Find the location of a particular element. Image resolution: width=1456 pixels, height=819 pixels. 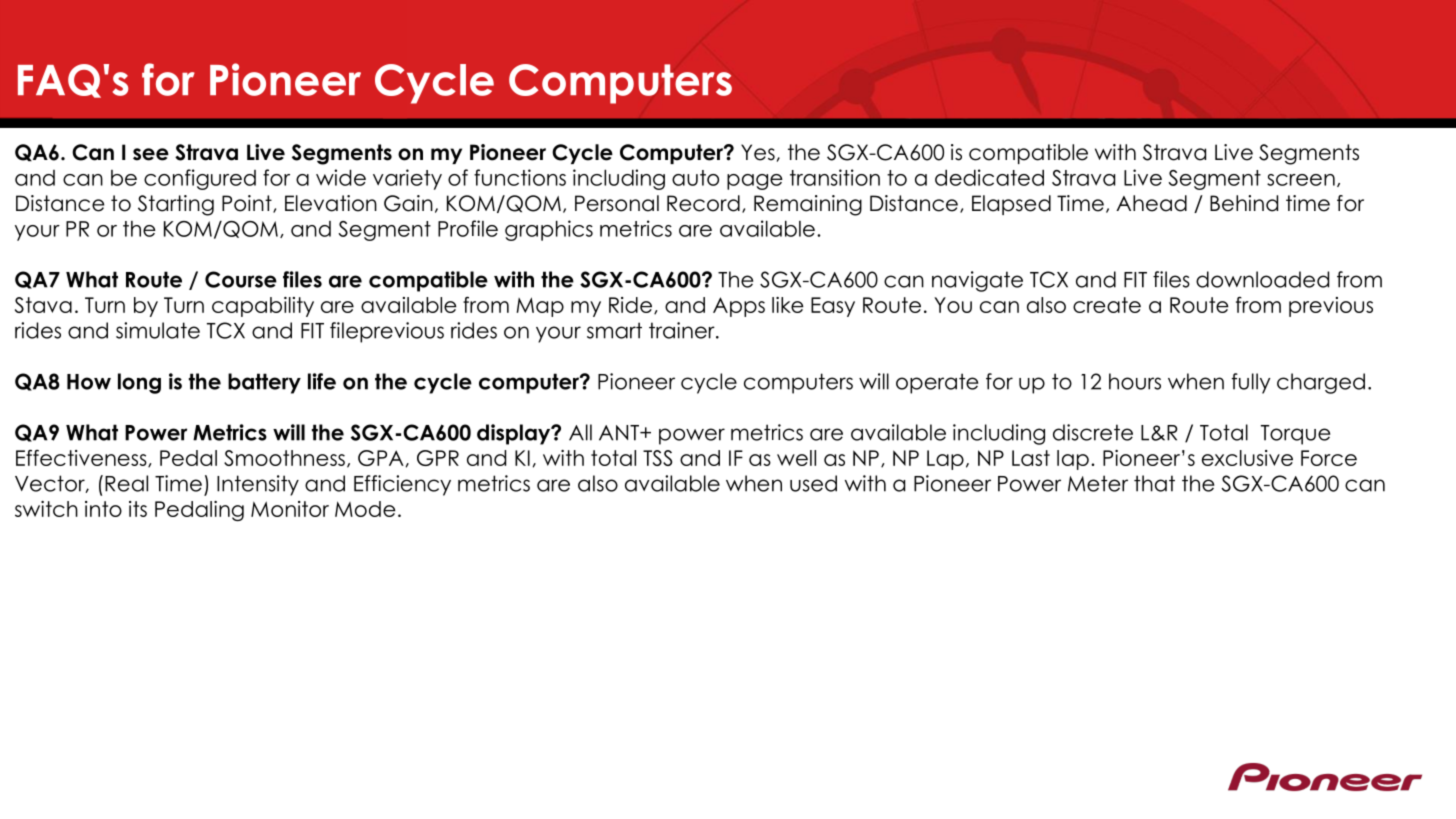

trainer is located at coordinates (683, 330).
